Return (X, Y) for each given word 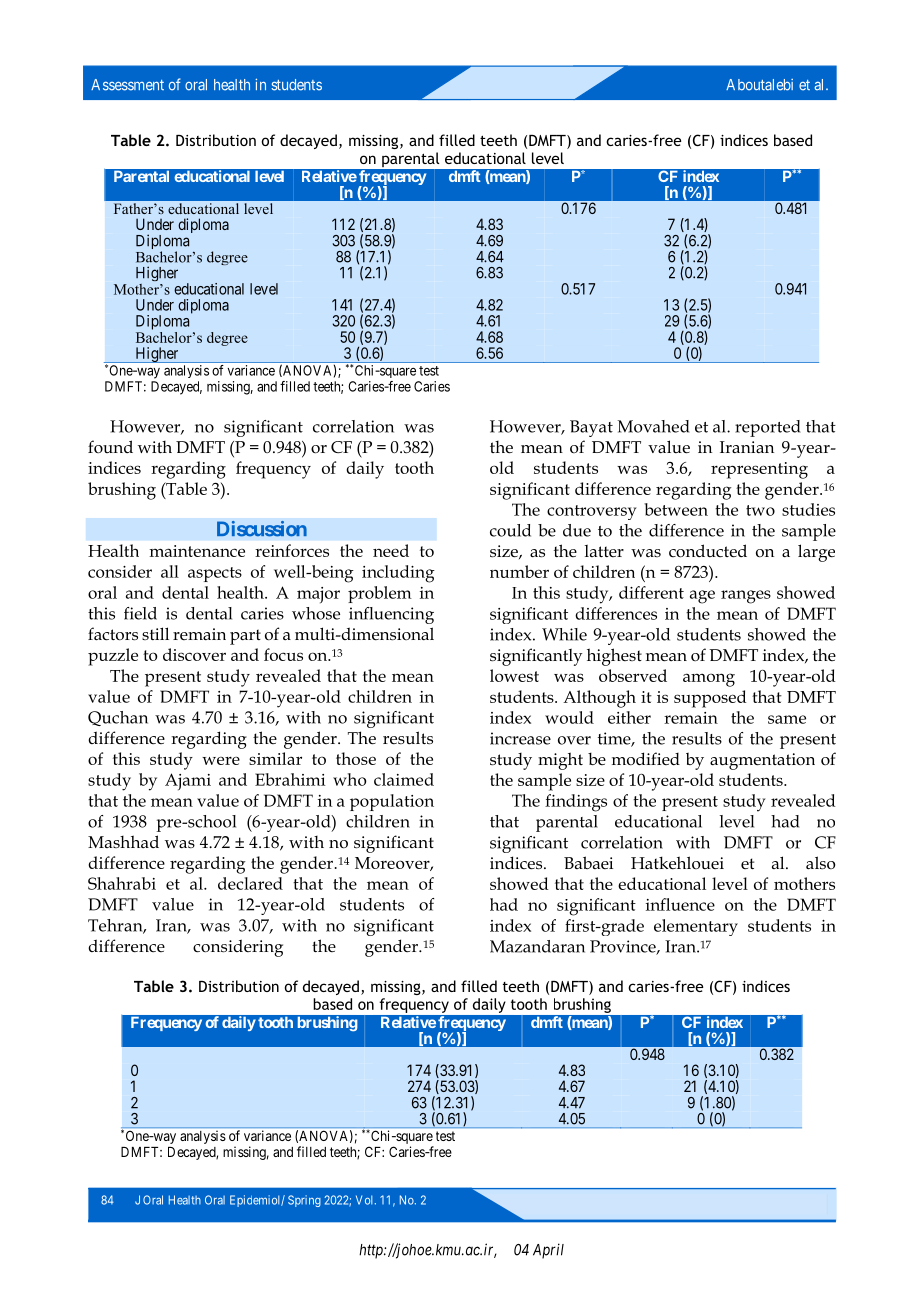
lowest (514, 675)
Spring (304, 1201)
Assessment (127, 85)
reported (767, 428)
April (548, 1251)
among (709, 680)
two (760, 510)
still (155, 633)
